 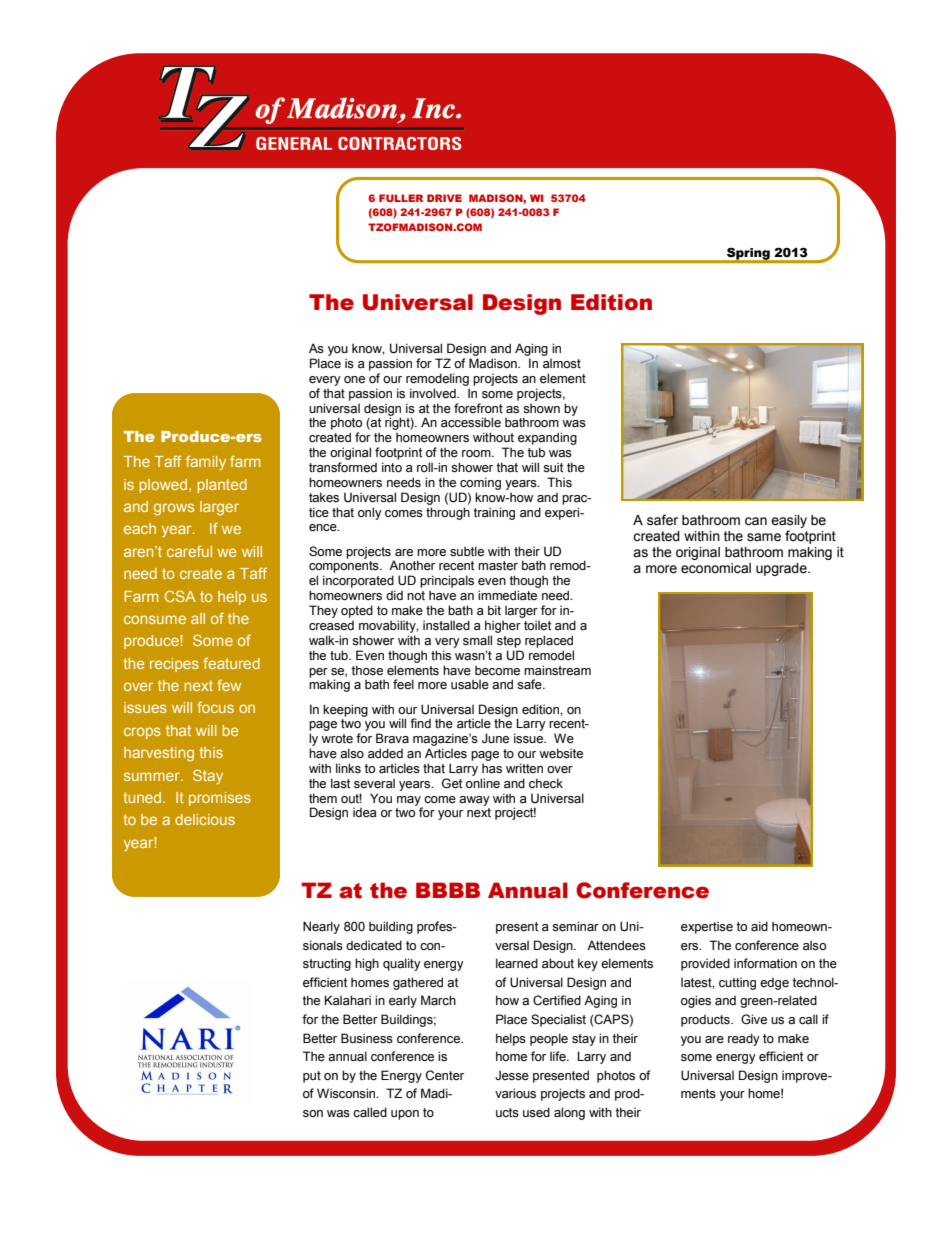 I want to click on small, so click(x=477, y=640).
